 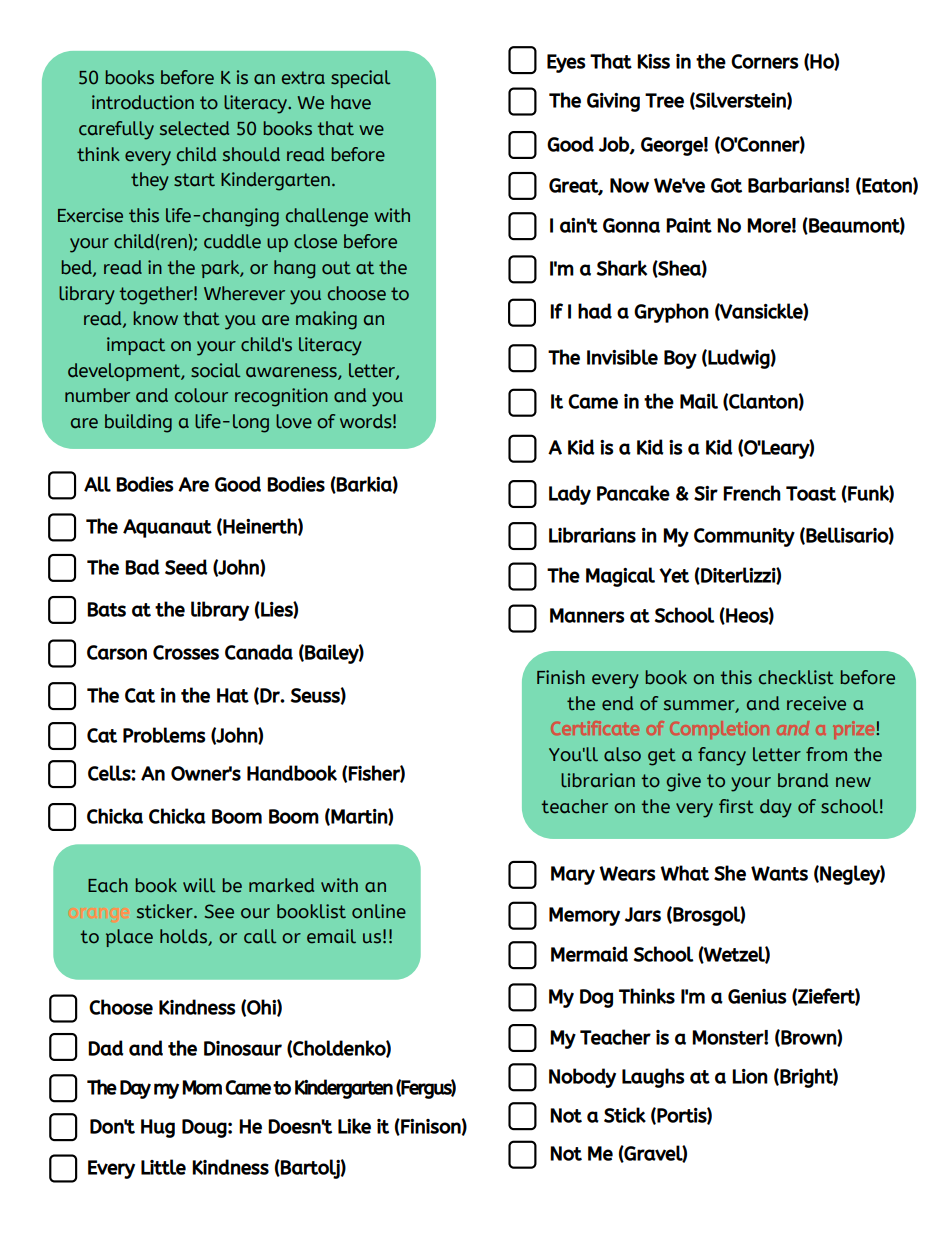 I want to click on Crosses, so click(x=186, y=652).
